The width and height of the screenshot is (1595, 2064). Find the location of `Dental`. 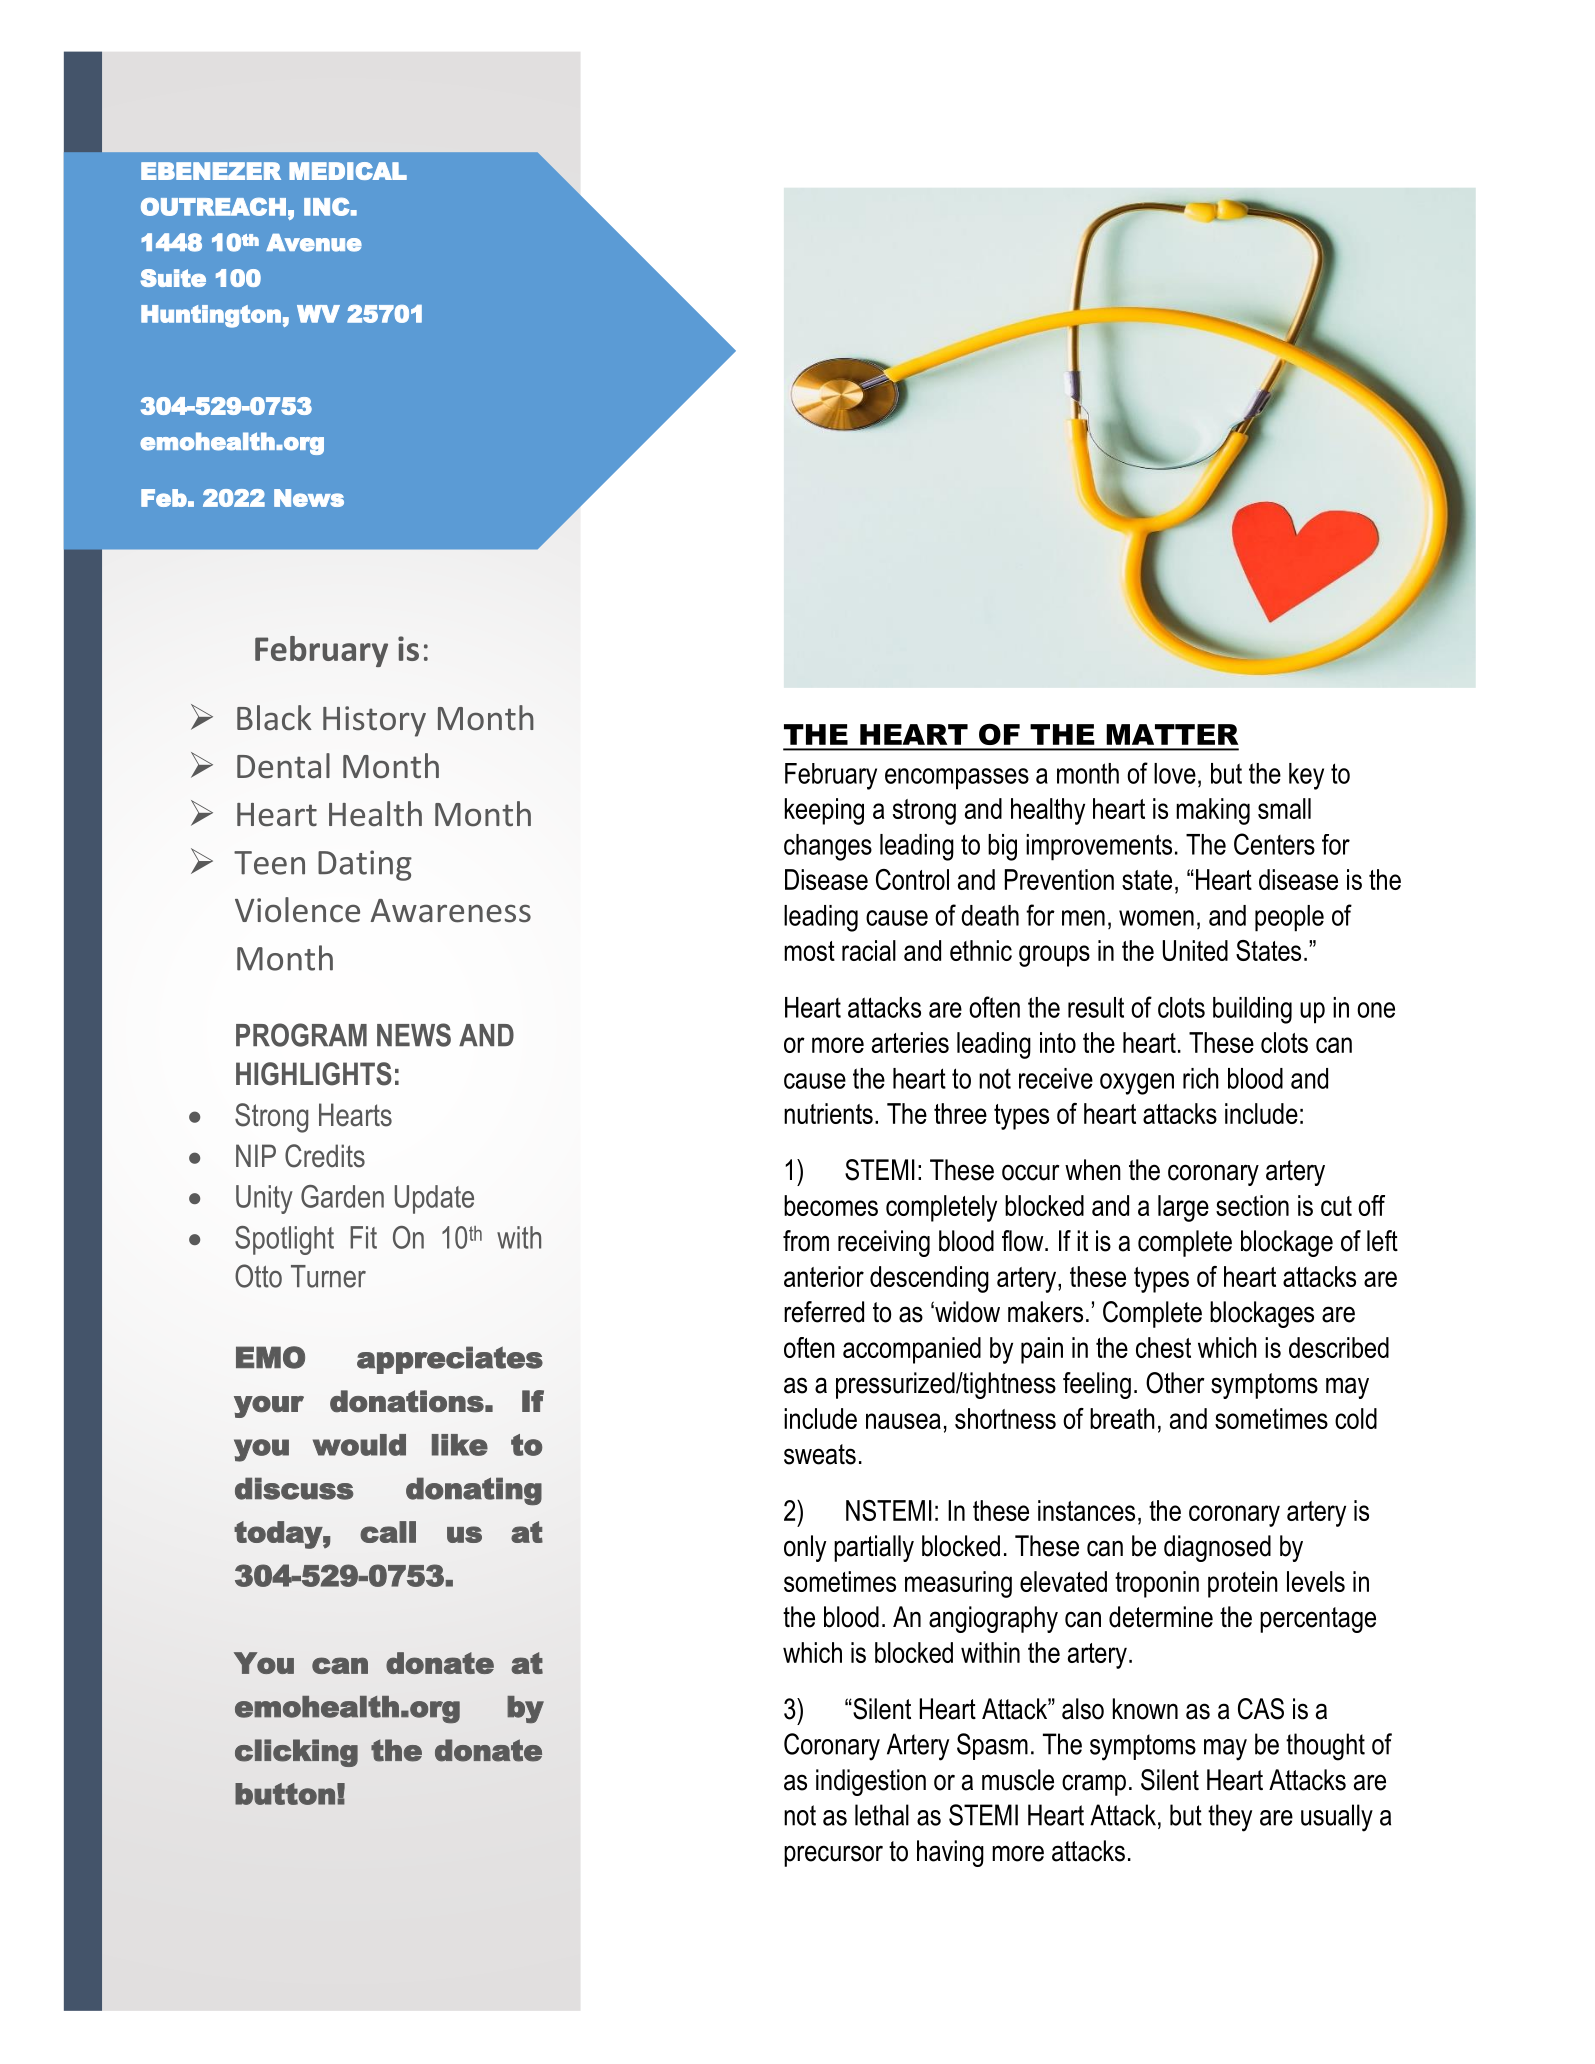

Dental is located at coordinates (283, 766).
